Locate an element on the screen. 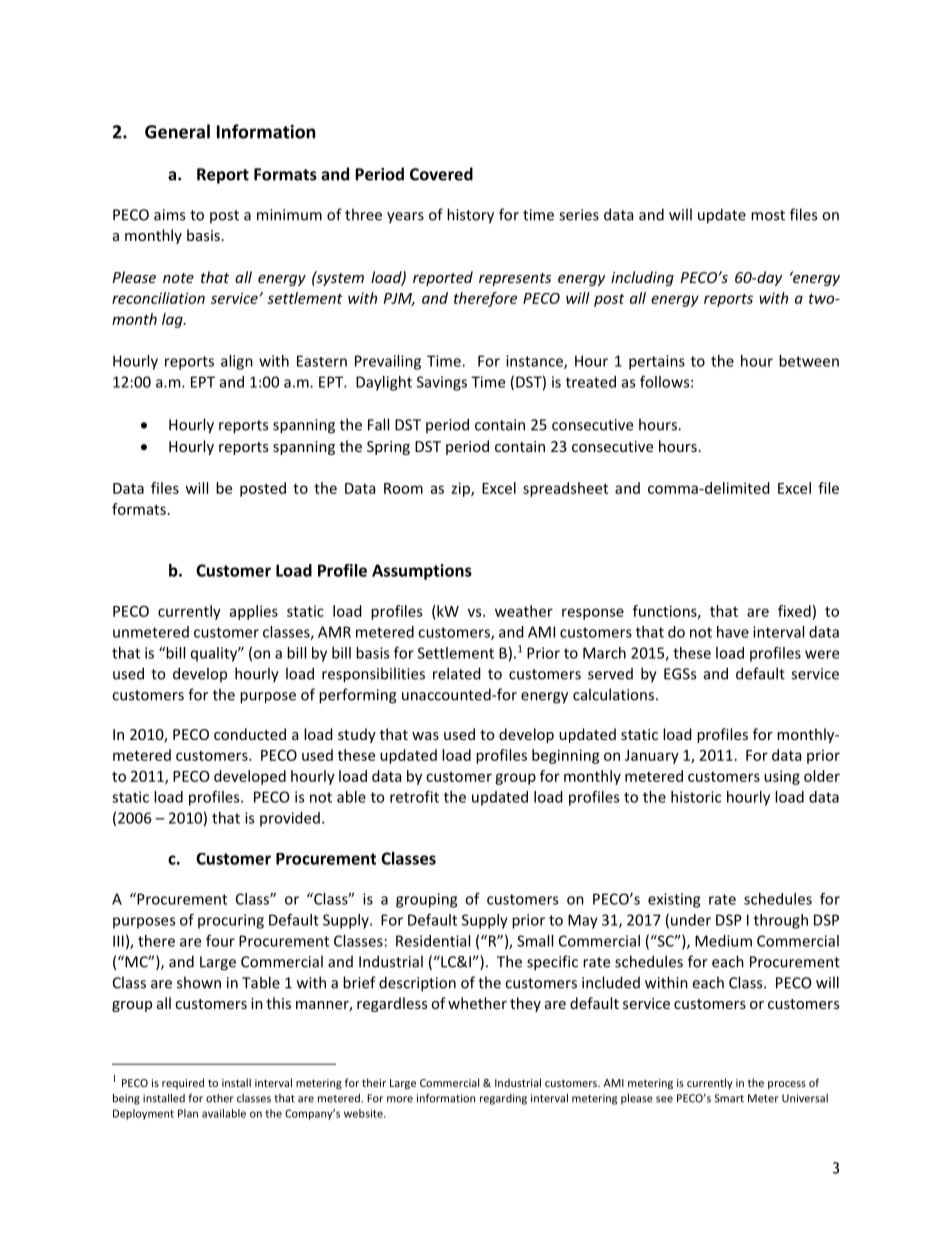 Image resolution: width=952 pixels, height=1233 pixels. historic is located at coordinates (696, 797).
